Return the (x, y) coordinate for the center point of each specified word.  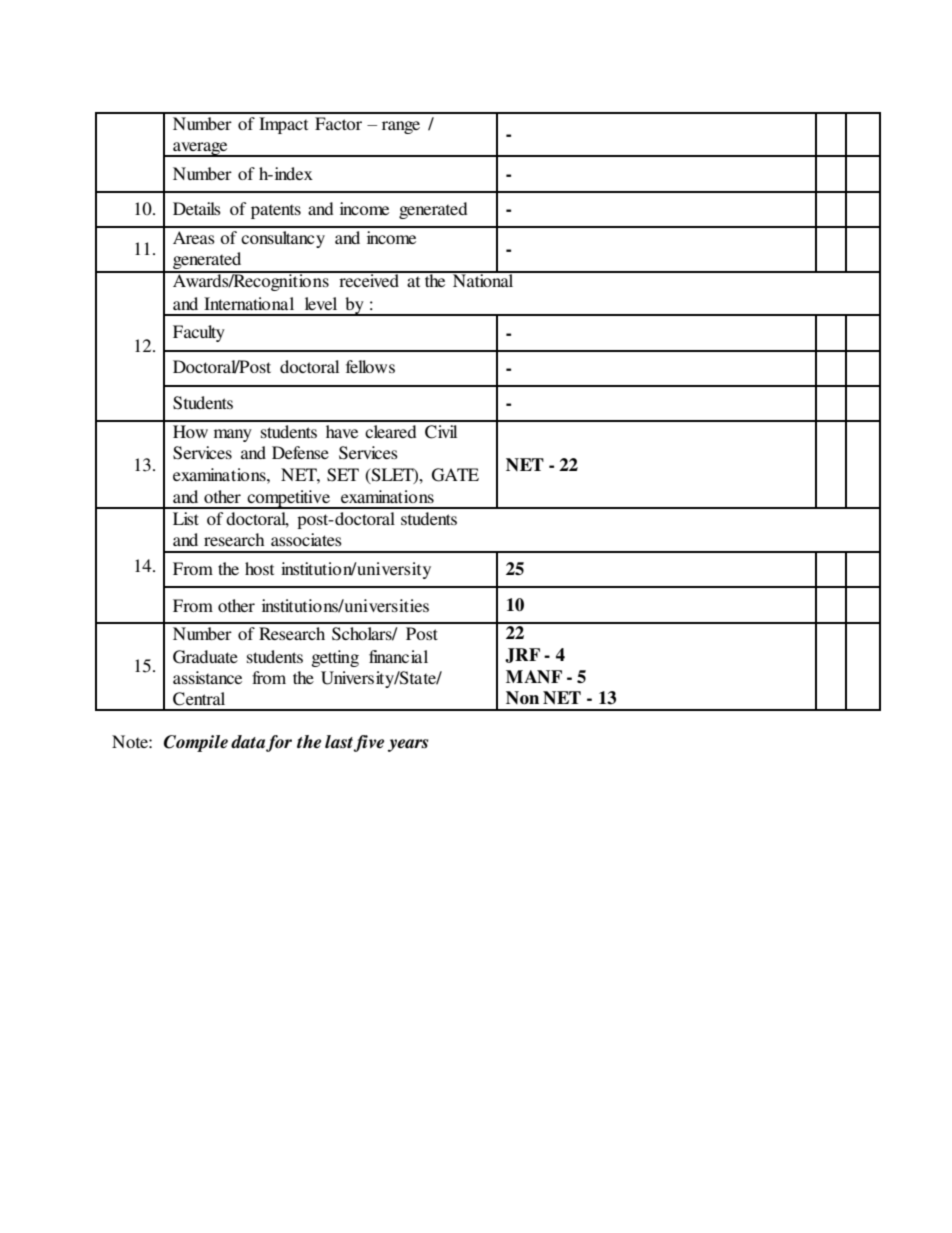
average (200, 149)
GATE (455, 475)
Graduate (205, 657)
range (401, 127)
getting (335, 658)
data (248, 742)
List (186, 518)
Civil (441, 432)
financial (398, 656)
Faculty (199, 333)
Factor (338, 123)
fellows (370, 366)
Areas (194, 237)
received (369, 279)
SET (343, 475)
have (342, 431)
